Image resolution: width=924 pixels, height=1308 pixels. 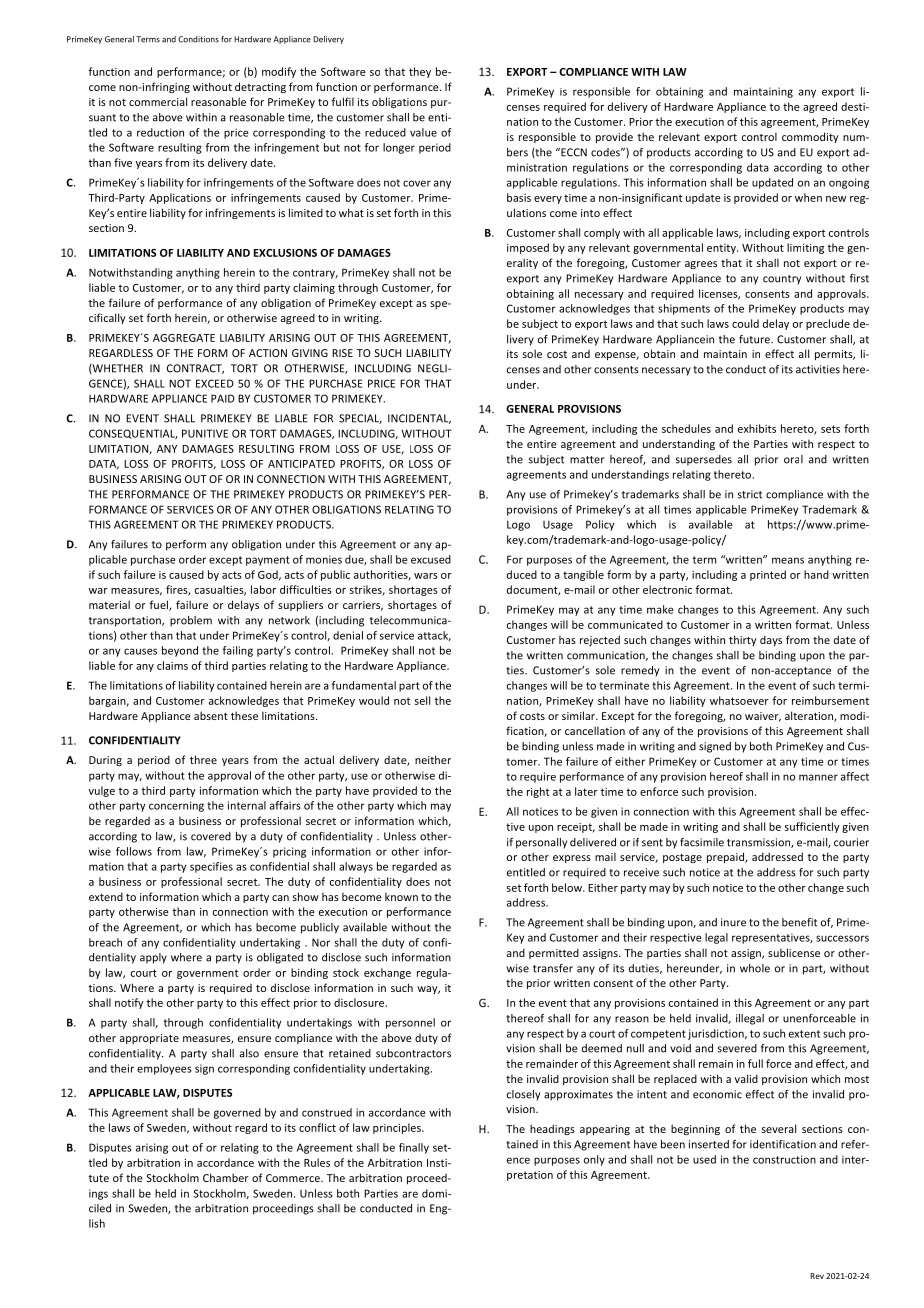 I want to click on commercial, so click(x=158, y=101).
